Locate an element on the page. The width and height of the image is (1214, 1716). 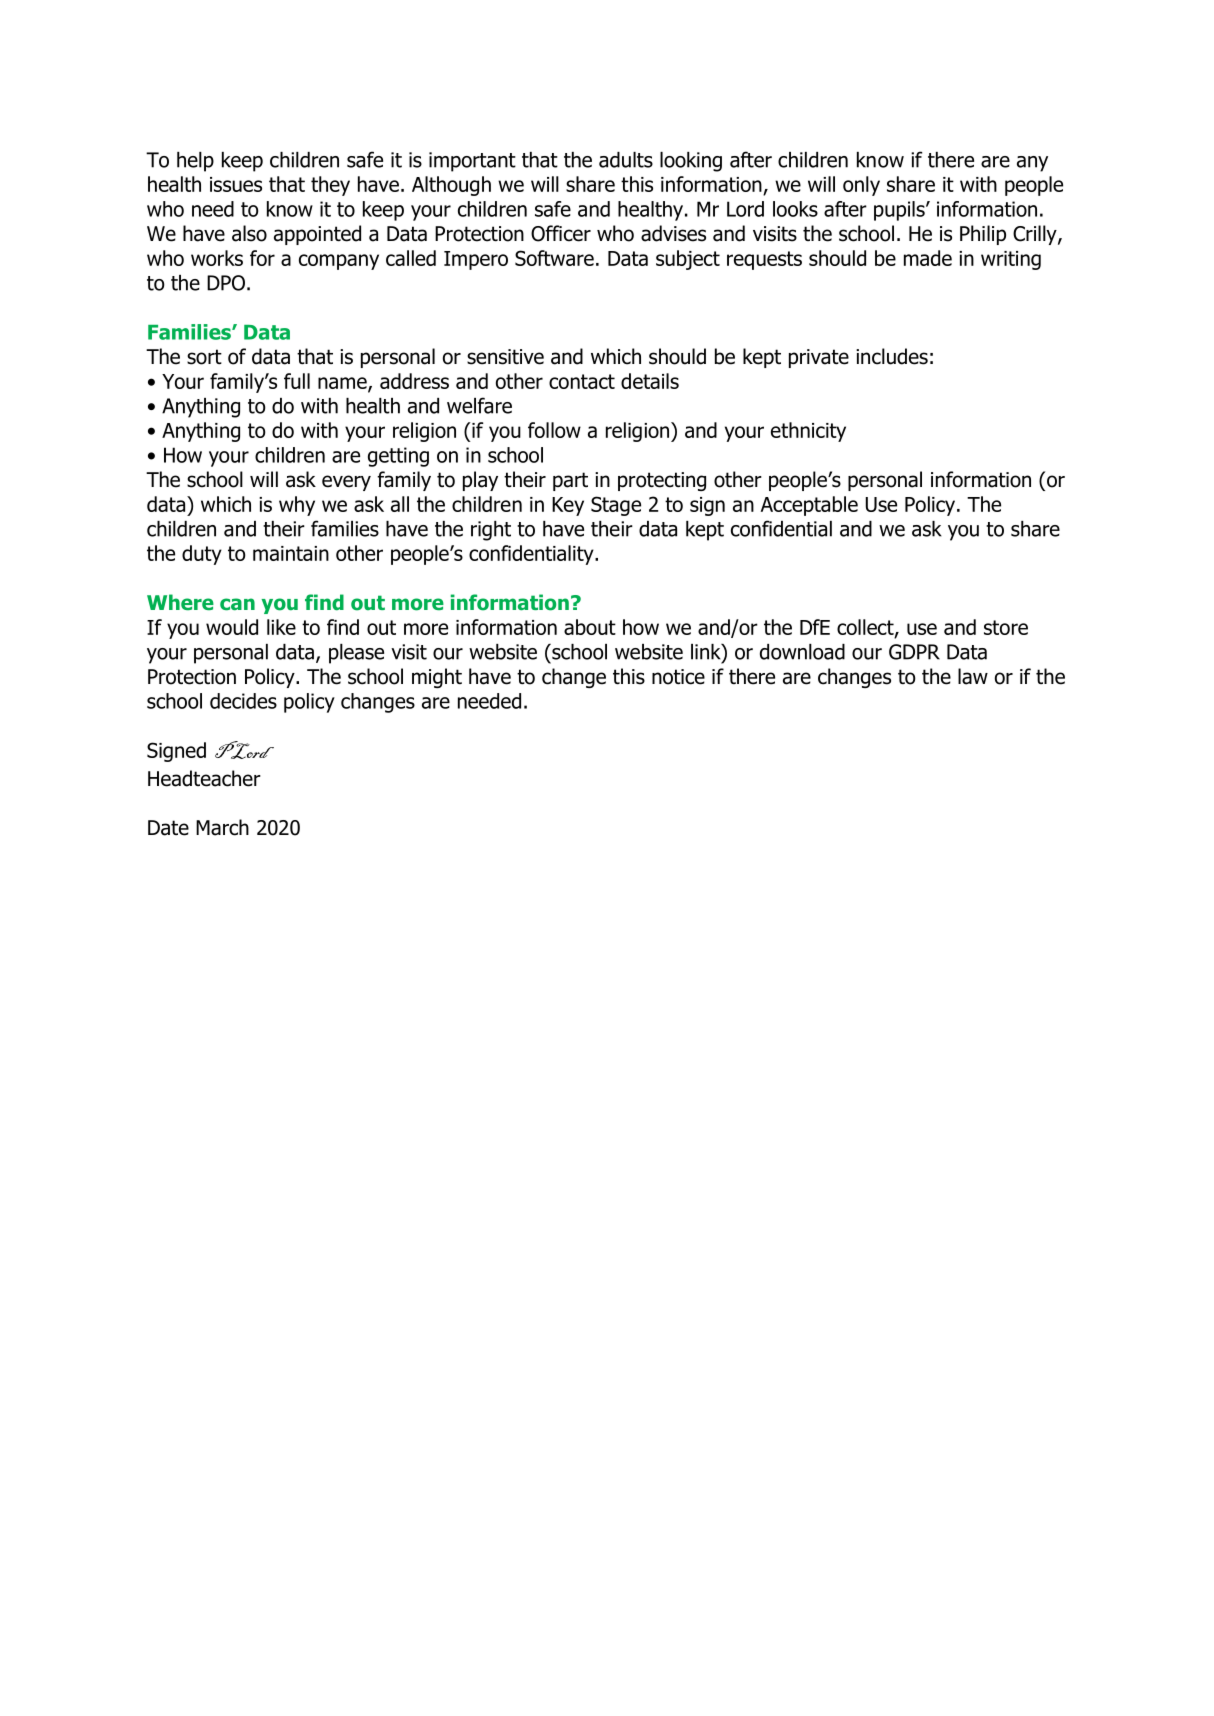
adults is located at coordinates (626, 160).
